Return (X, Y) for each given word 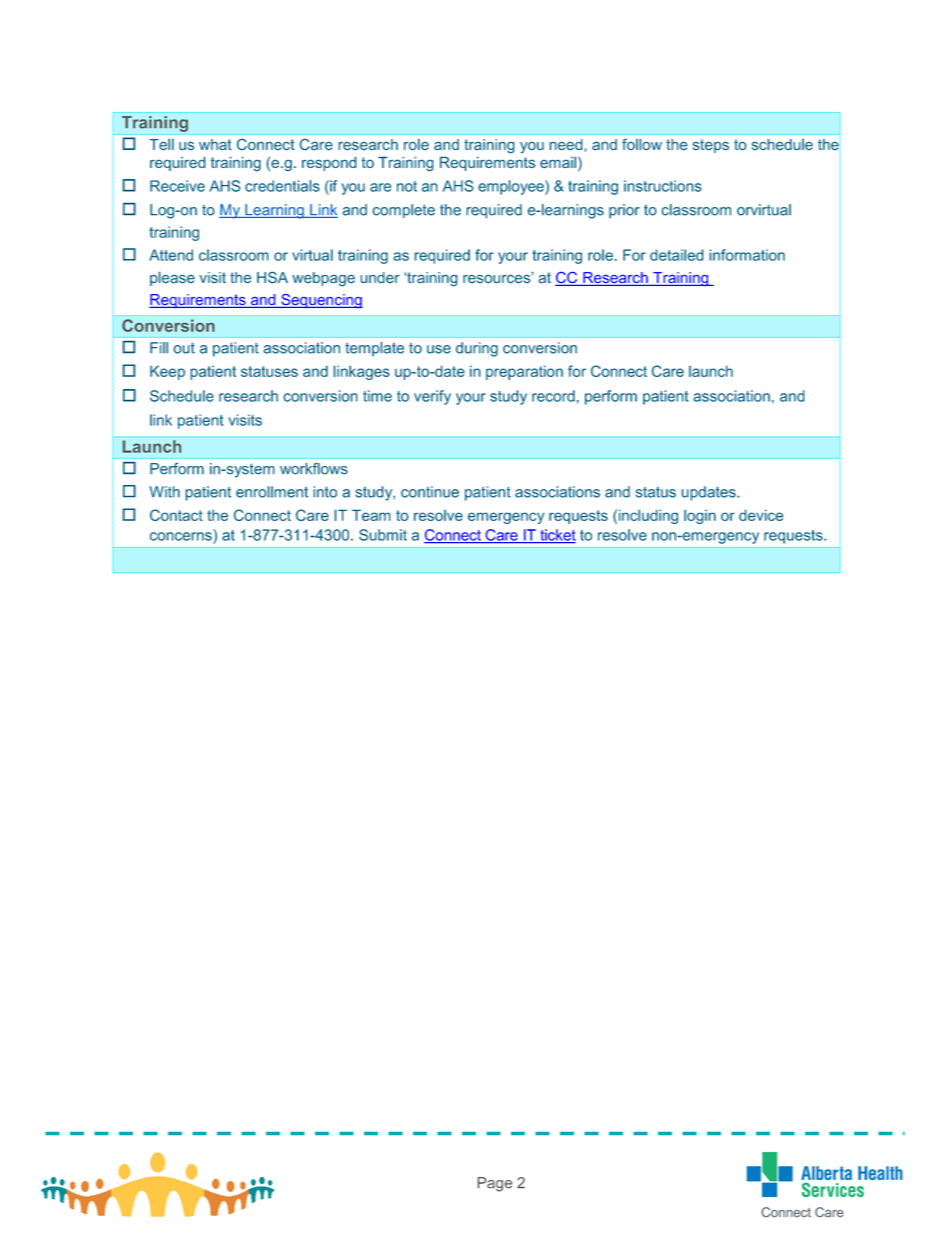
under (380, 278)
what (215, 144)
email (558, 162)
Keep (167, 372)
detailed (677, 255)
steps (711, 146)
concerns (181, 536)
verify (432, 397)
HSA (272, 277)
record (553, 396)
